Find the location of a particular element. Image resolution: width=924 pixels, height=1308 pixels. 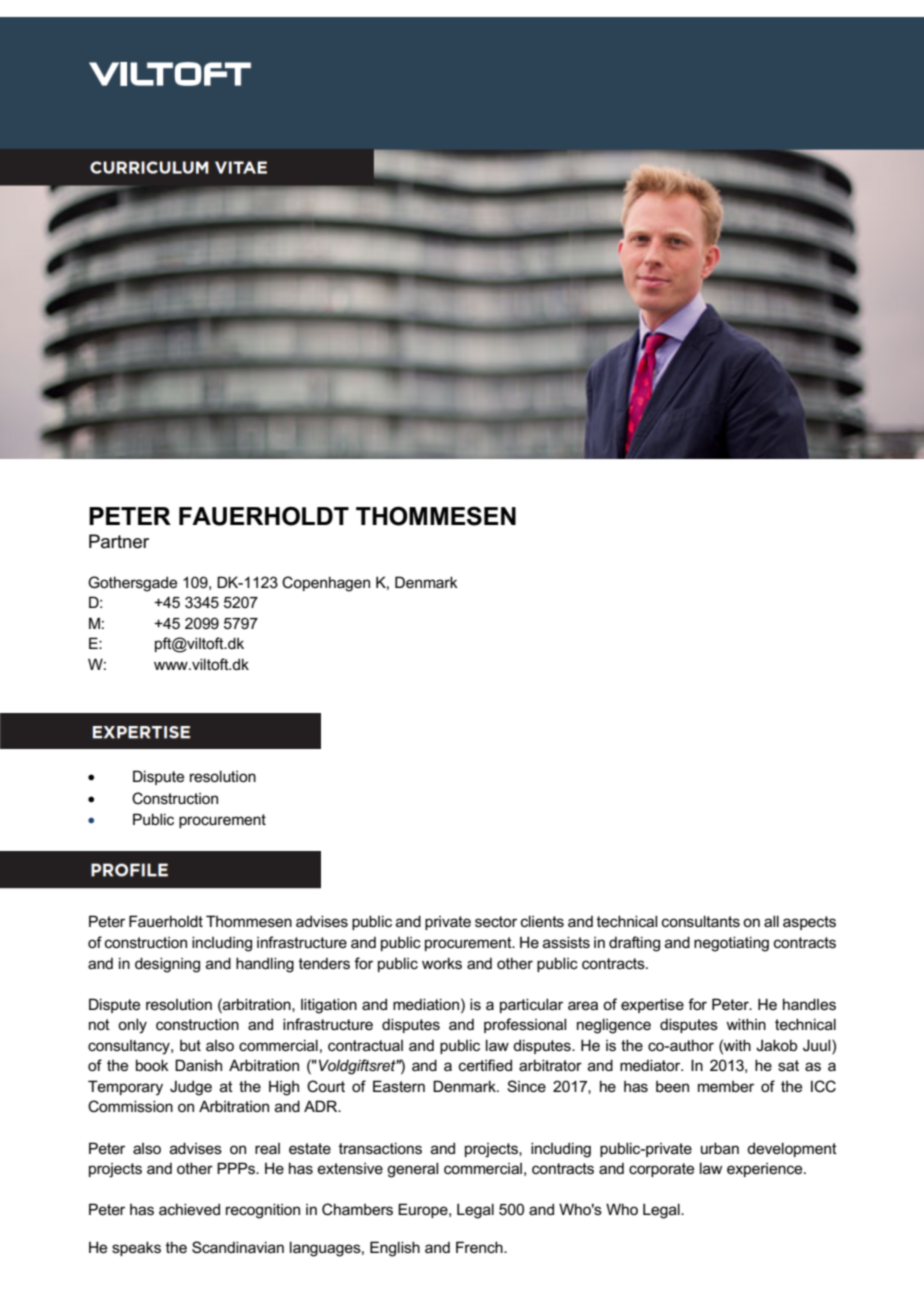

mediation is located at coordinates (426, 1004).
